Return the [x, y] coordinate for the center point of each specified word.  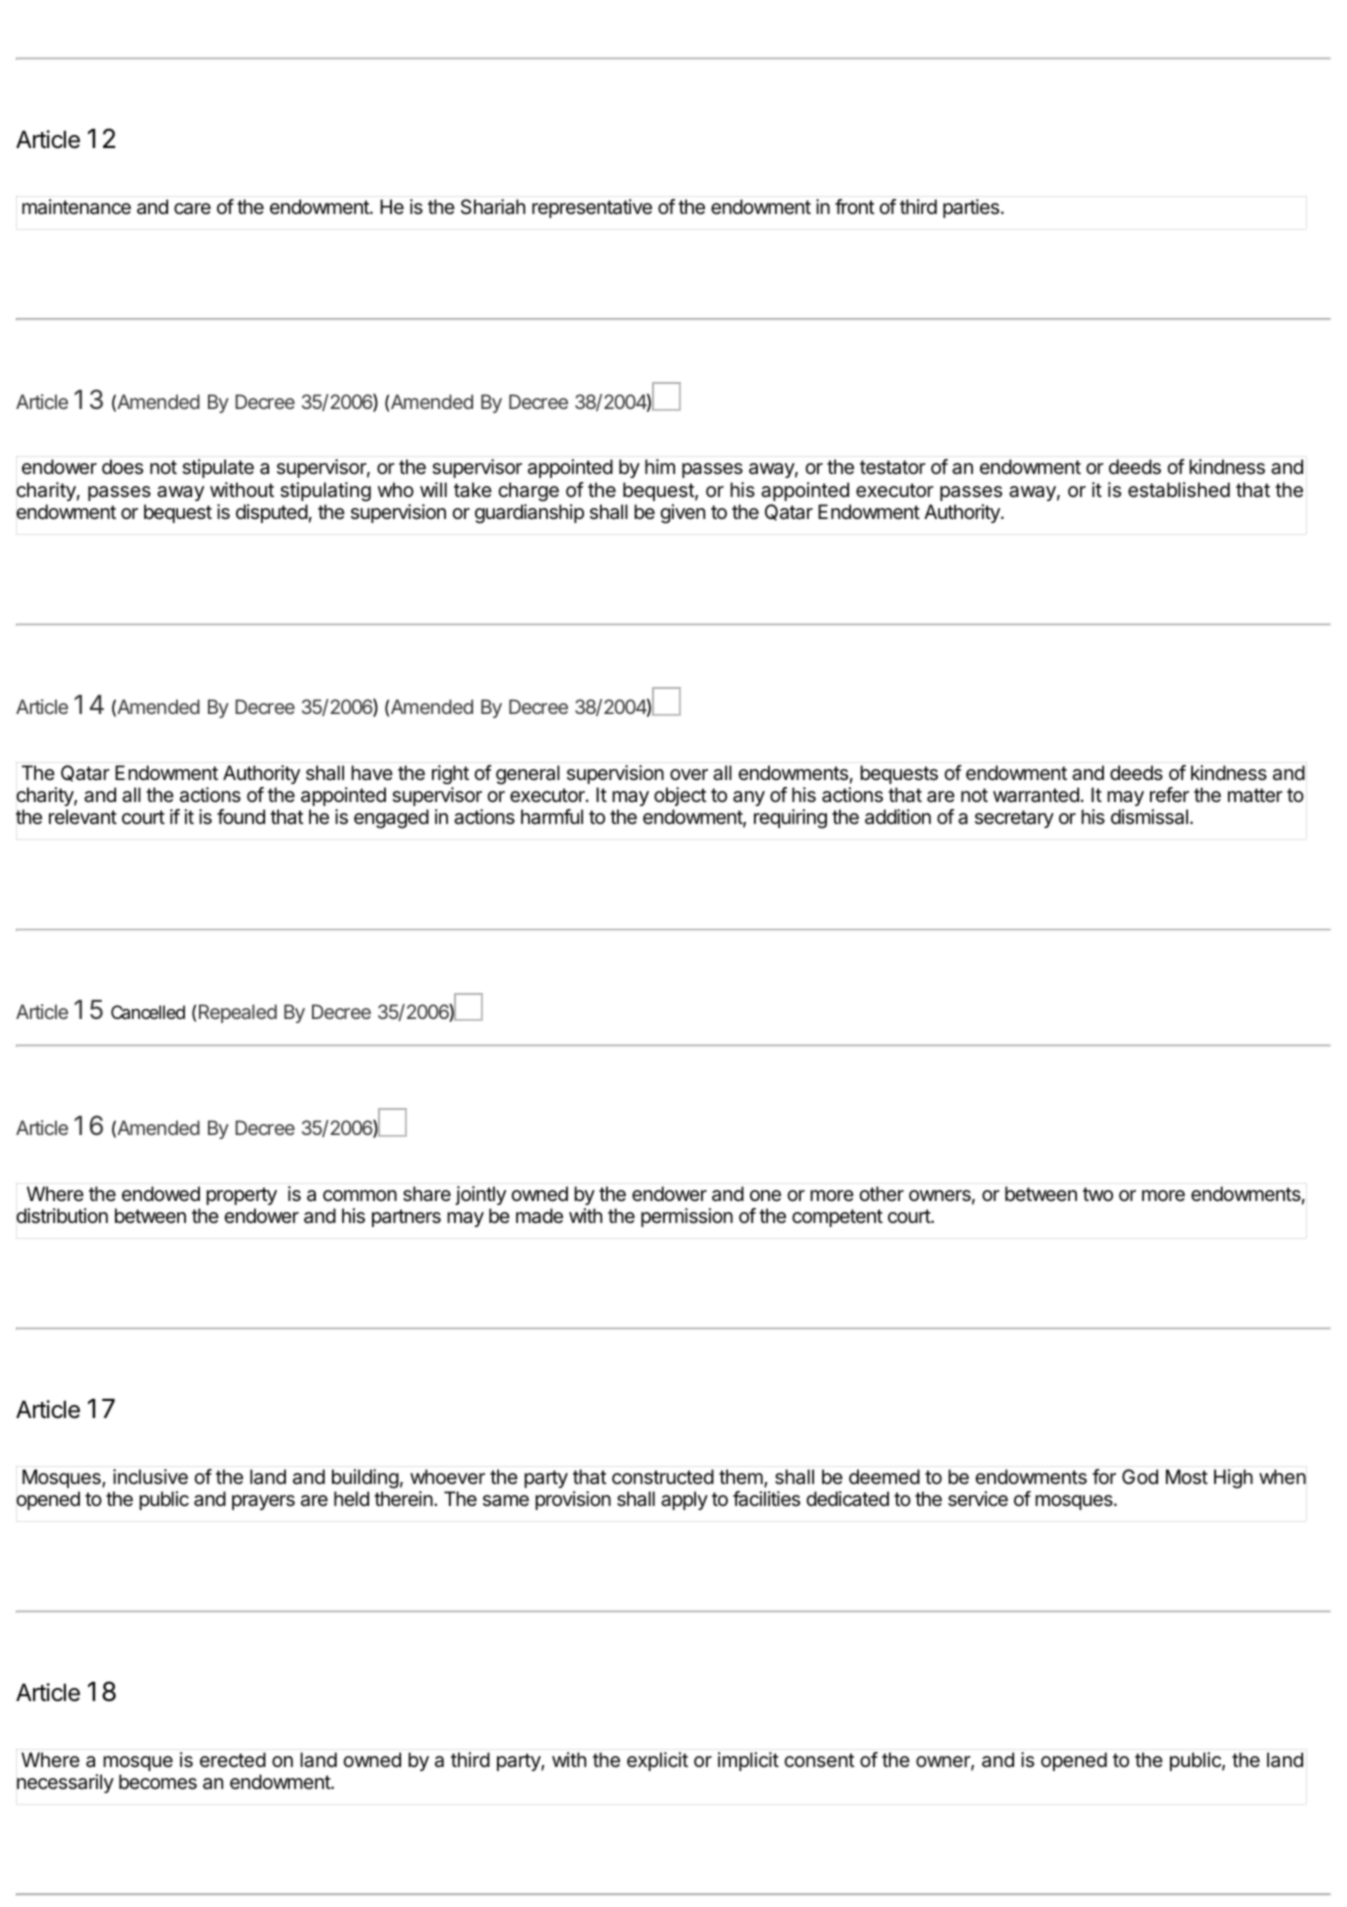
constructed [663, 1477]
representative [592, 208]
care [192, 209]
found [241, 816]
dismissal [1149, 817]
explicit [657, 1761]
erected [233, 1760]
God [1140, 1476]
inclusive [150, 1477]
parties [972, 208]
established [1179, 490]
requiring [790, 819]
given [682, 514]
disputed [272, 513]
